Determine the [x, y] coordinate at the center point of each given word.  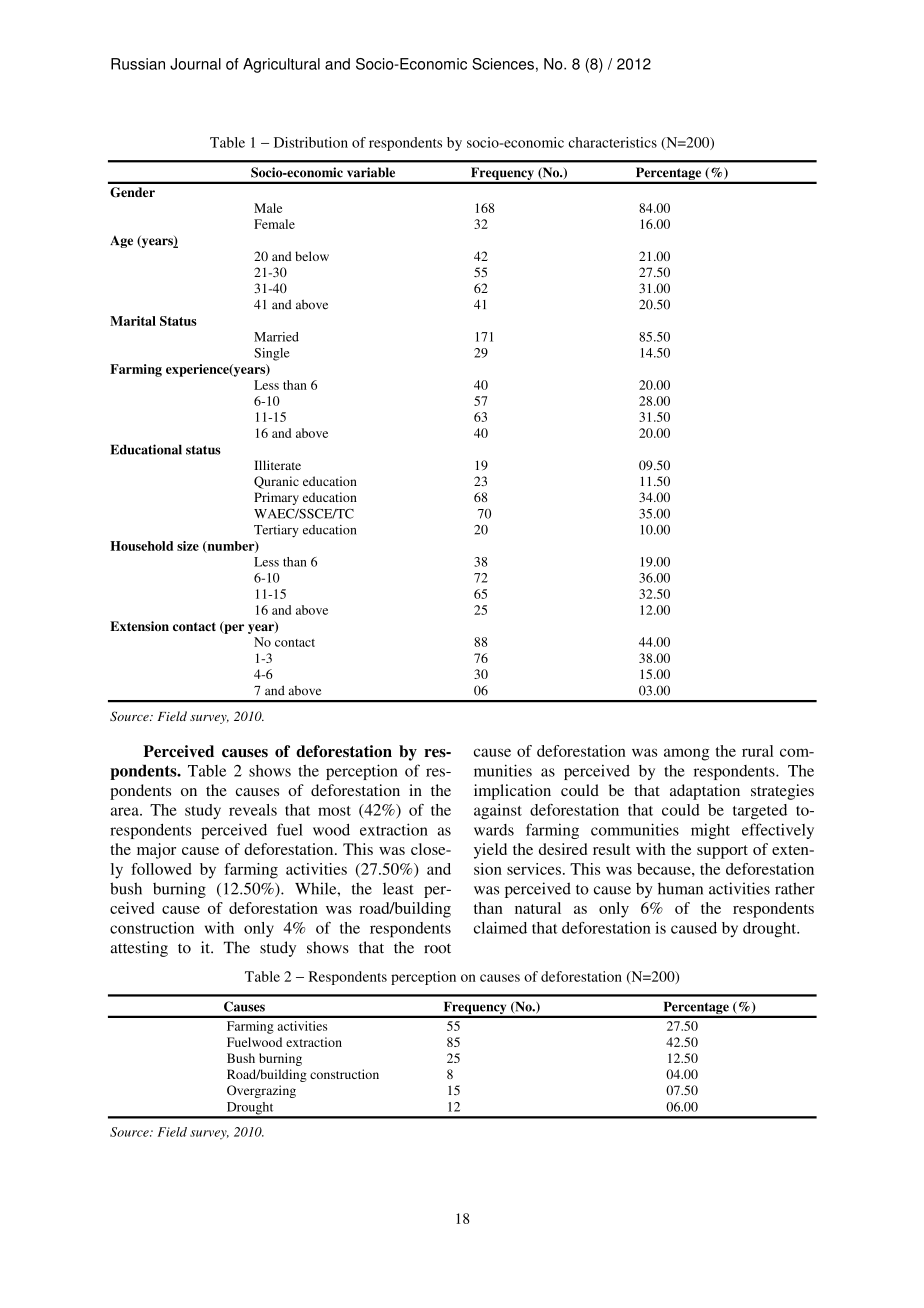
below [312, 256]
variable [371, 172]
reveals [253, 810]
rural [757, 751]
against [498, 812]
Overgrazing [261, 1091]
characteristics [613, 142]
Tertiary [276, 531]
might [710, 831]
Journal [195, 64]
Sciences [503, 64]
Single [272, 354]
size [188, 546]
